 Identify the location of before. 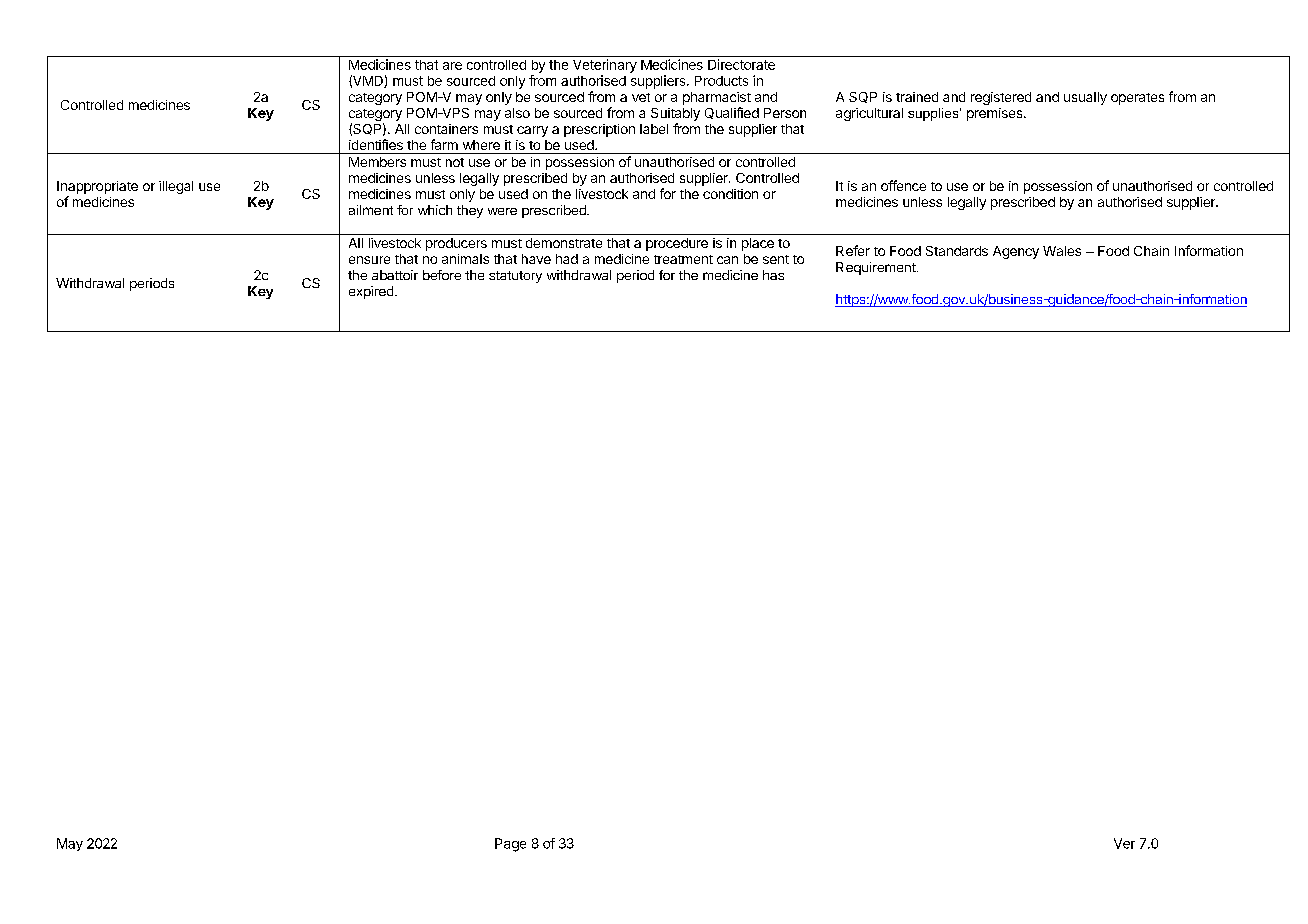
(442, 275).
